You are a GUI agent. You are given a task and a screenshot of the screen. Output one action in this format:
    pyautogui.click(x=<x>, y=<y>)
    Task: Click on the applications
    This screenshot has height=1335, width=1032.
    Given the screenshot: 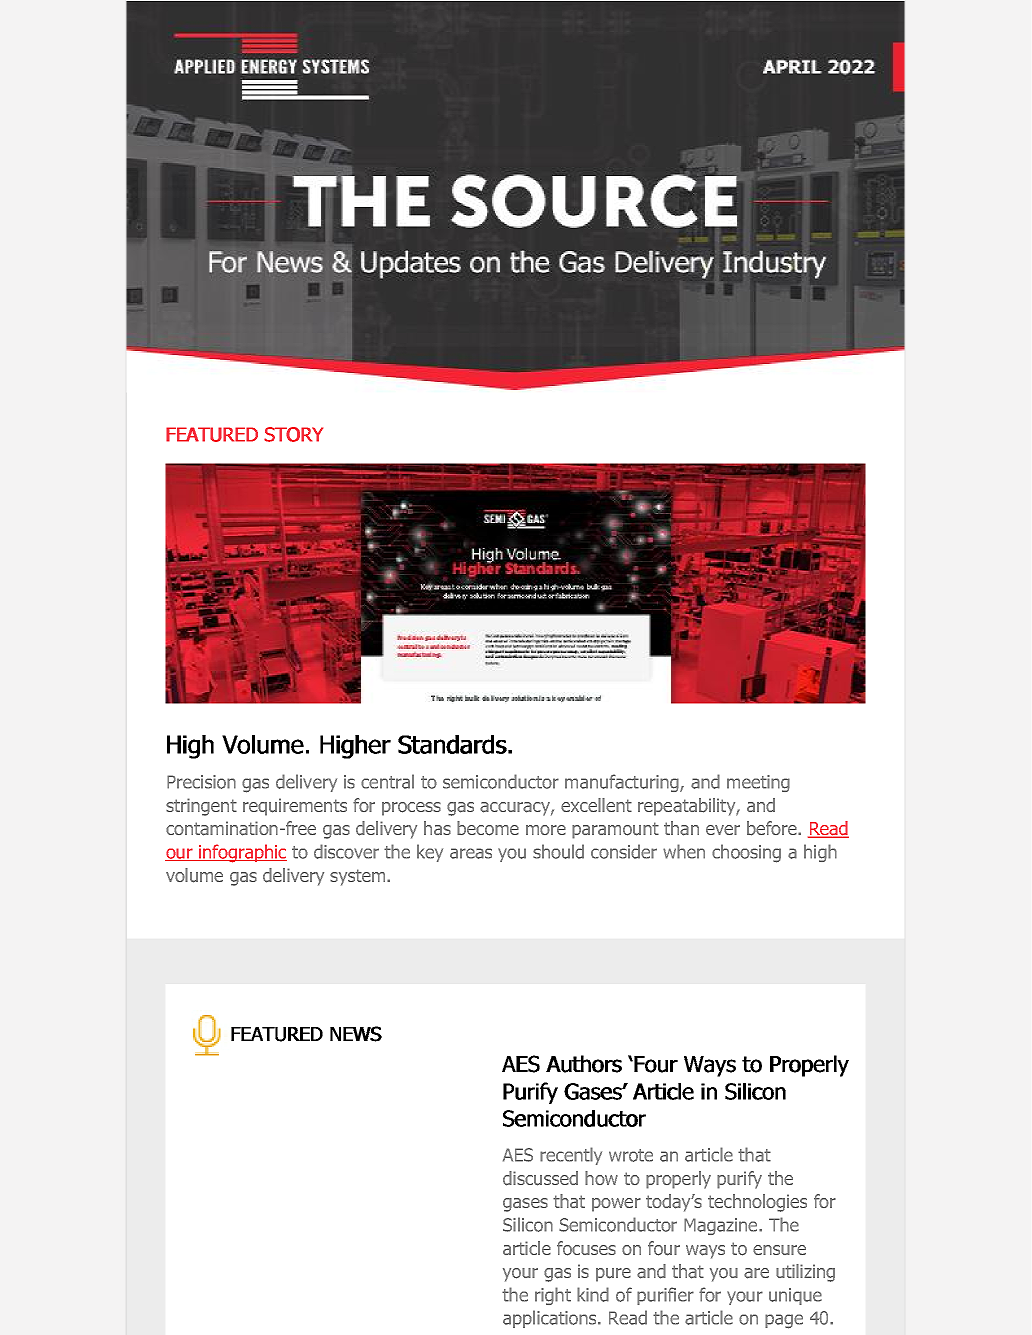 What is the action you would take?
    pyautogui.click(x=551, y=1319)
